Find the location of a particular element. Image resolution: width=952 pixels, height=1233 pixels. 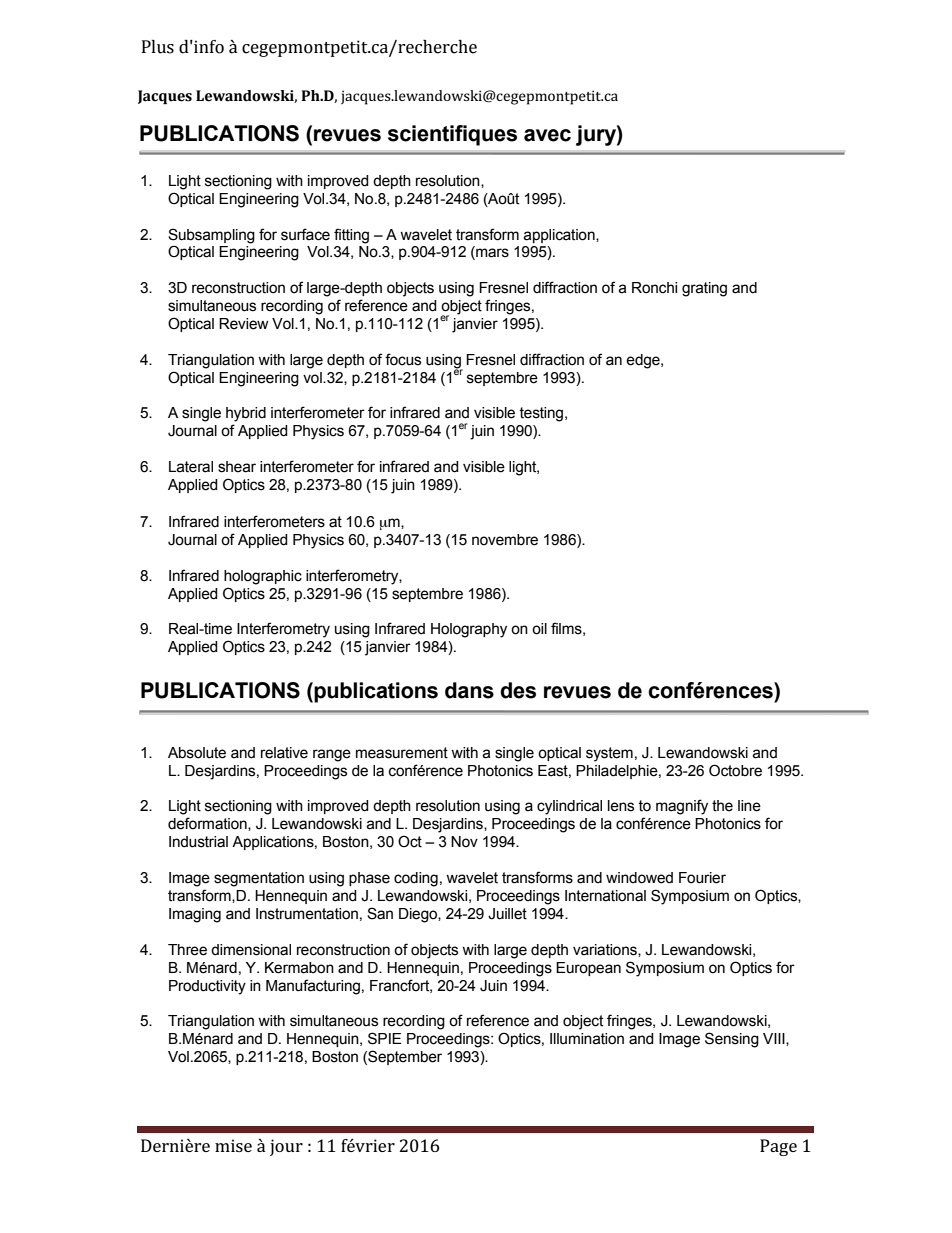

Page is located at coordinates (778, 1147).
